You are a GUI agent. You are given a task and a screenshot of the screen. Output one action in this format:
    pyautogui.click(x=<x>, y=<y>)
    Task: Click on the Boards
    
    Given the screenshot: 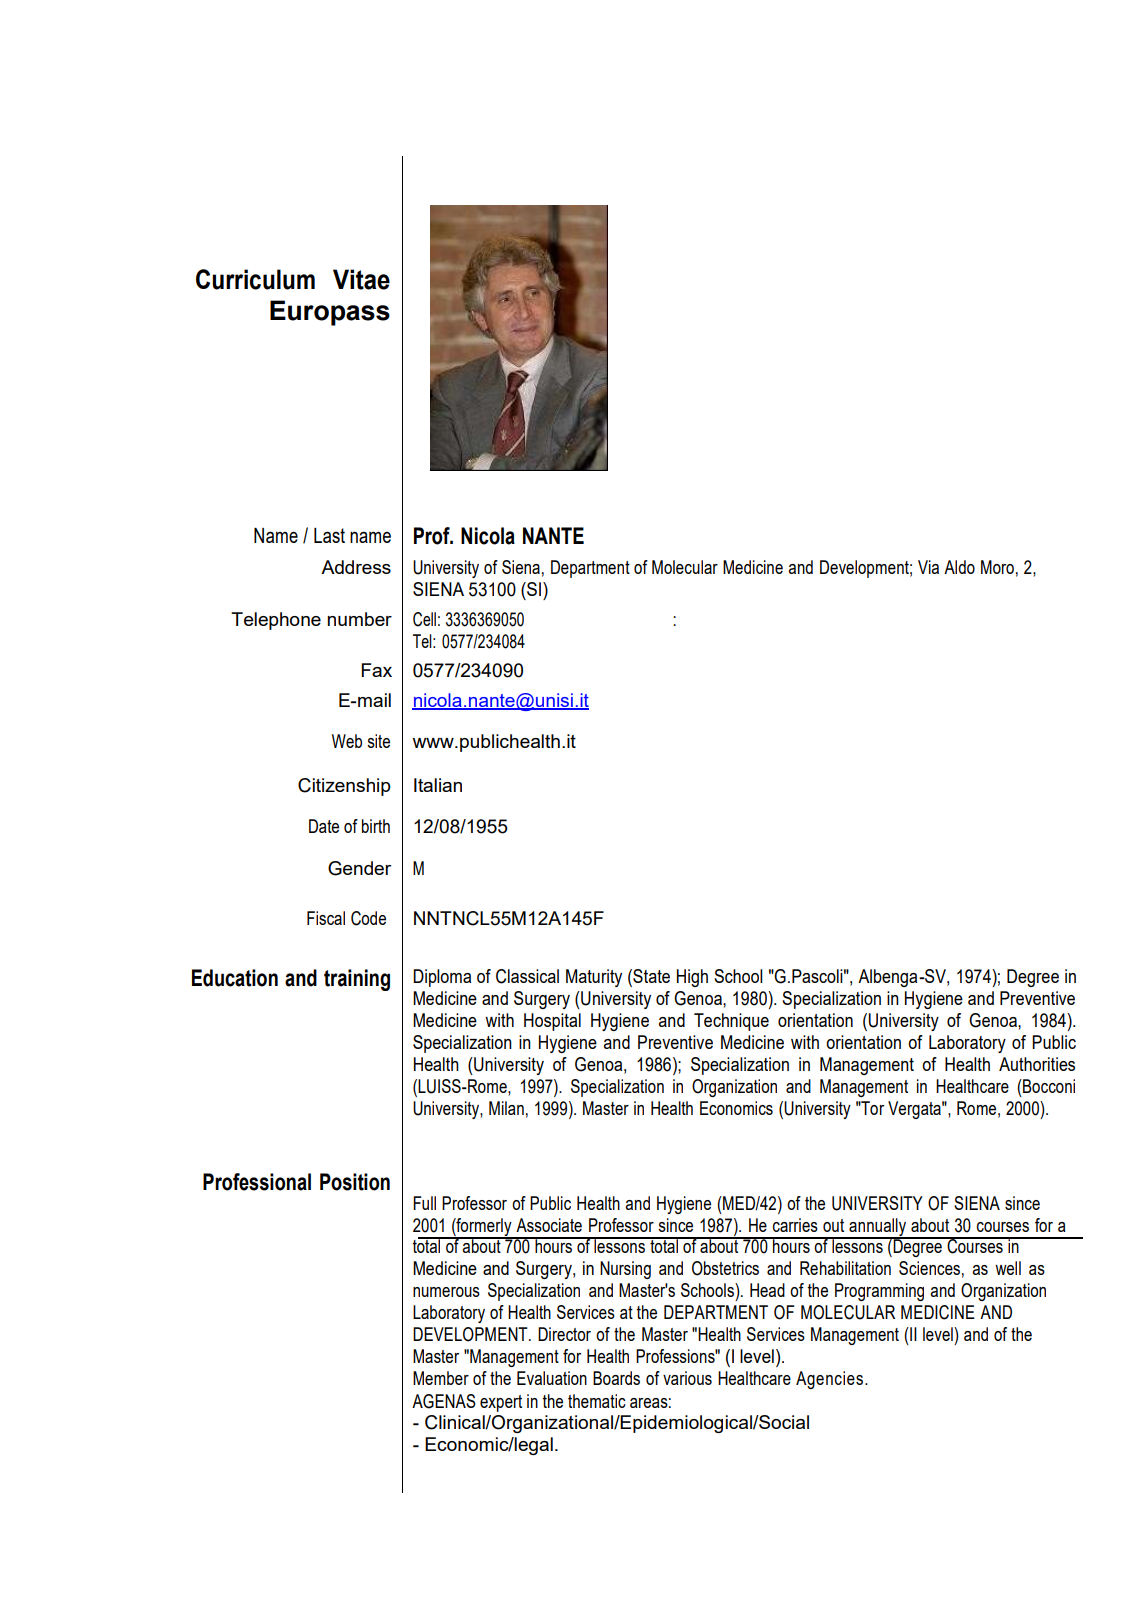 What is the action you would take?
    pyautogui.click(x=616, y=1378)
